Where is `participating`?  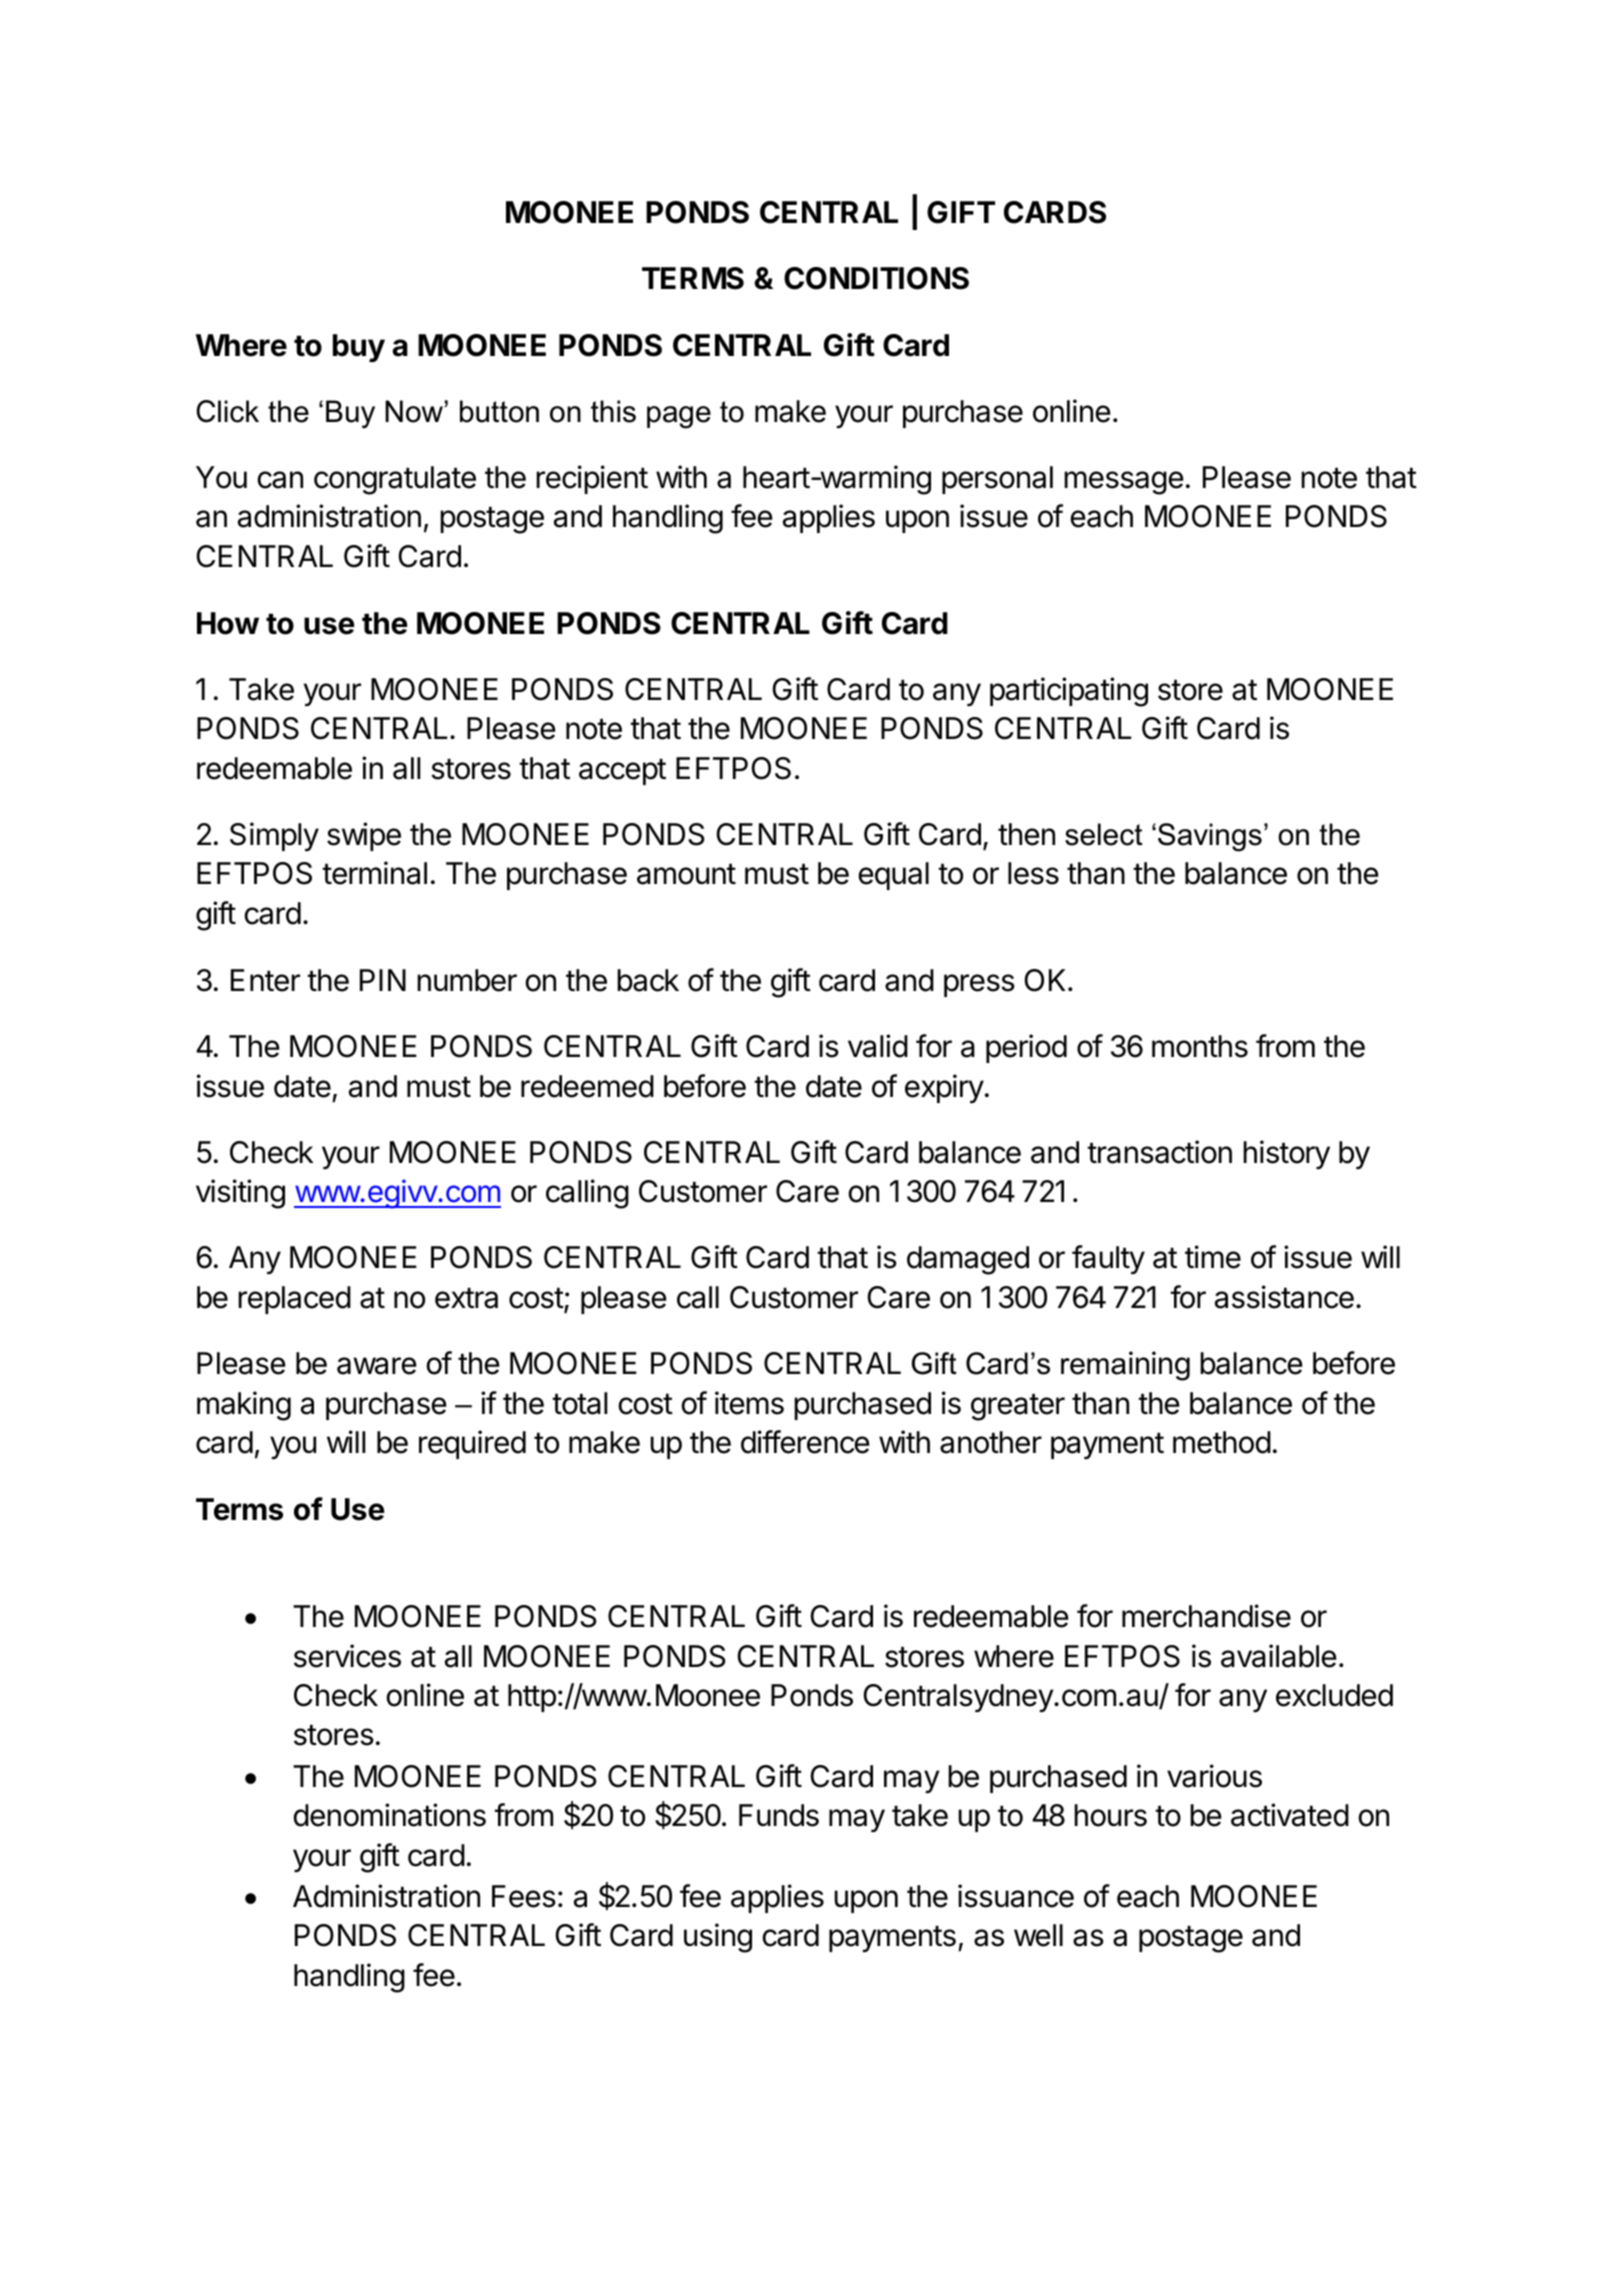 participating is located at coordinates (1069, 692).
